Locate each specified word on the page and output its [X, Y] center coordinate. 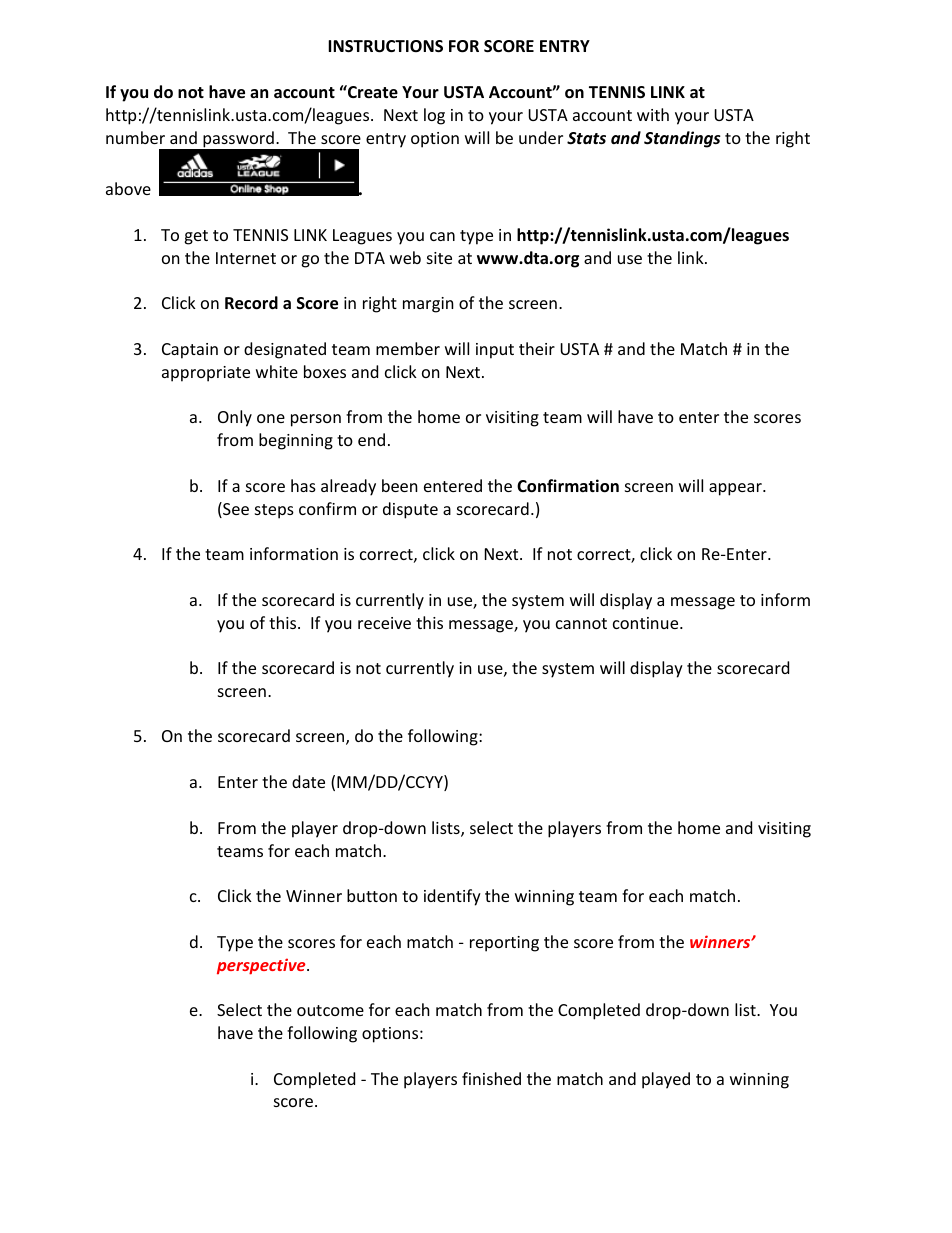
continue [647, 623]
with [653, 114]
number [135, 137]
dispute [410, 510]
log [434, 116]
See [235, 510]
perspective [262, 966]
